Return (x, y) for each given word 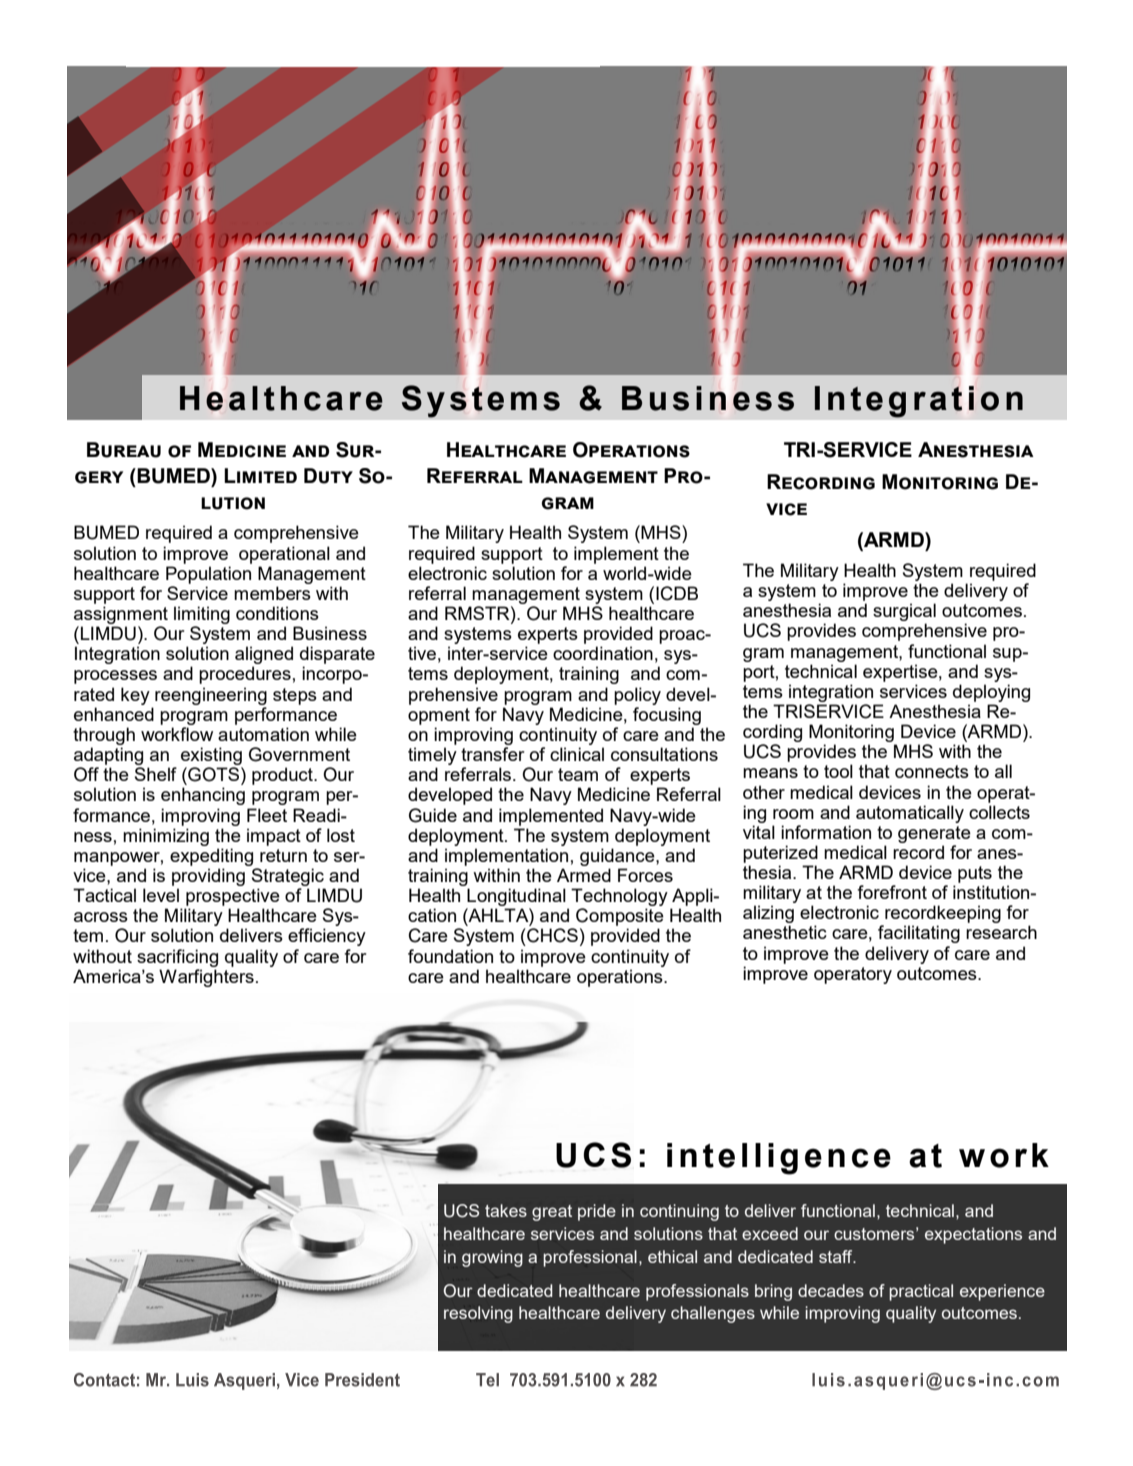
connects (932, 771)
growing (492, 1258)
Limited (260, 475)
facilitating (919, 934)
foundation (450, 956)
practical (921, 1292)
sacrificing (177, 958)
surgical (904, 612)
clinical (577, 754)
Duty (328, 476)
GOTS (214, 774)
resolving (478, 1314)
